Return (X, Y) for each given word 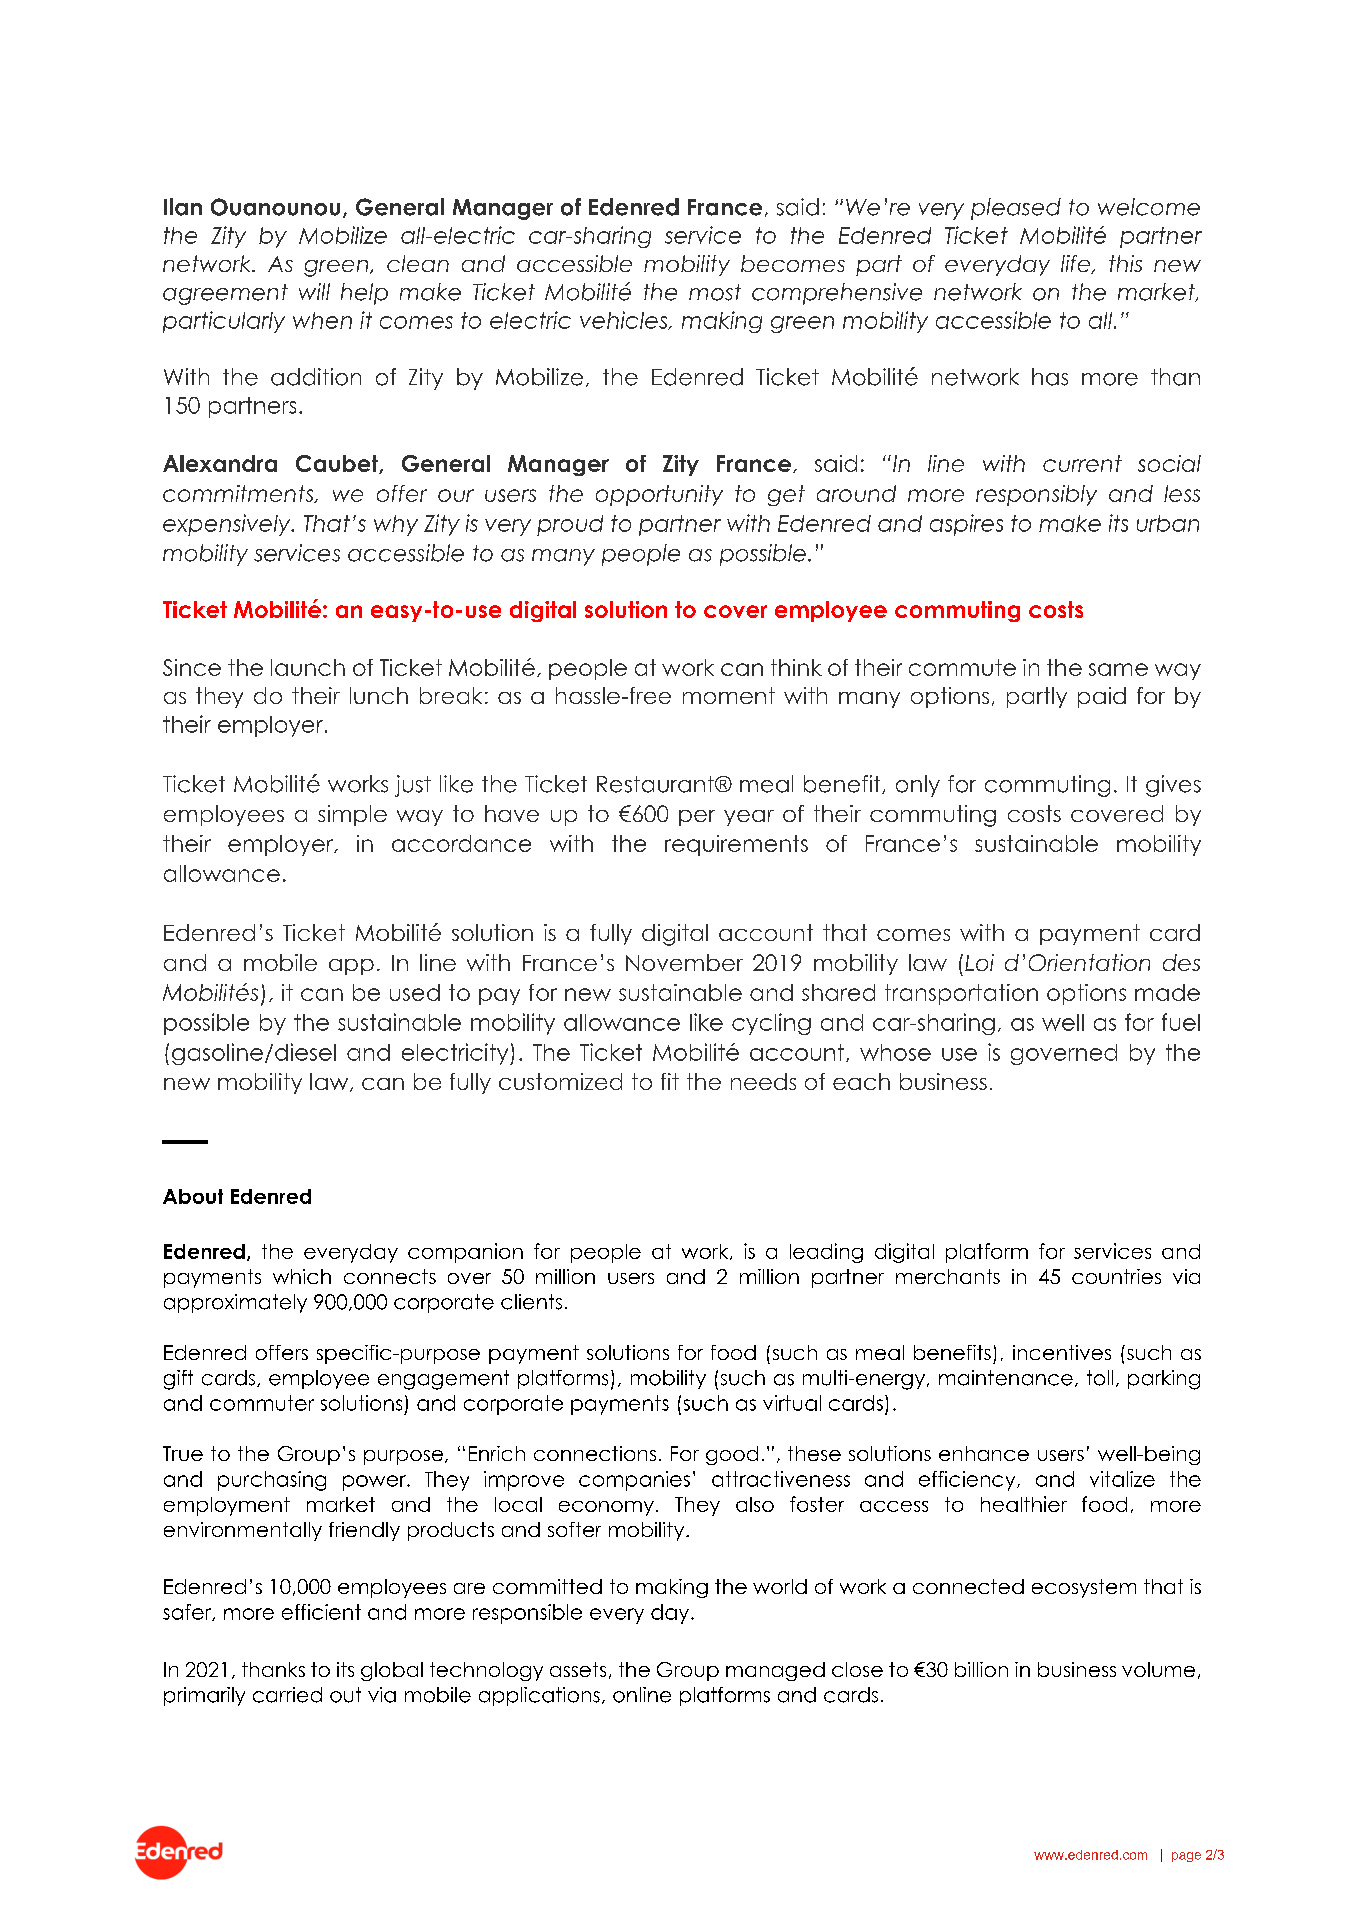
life (1077, 264)
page (1186, 1857)
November (684, 962)
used (415, 992)
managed (775, 1671)
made (1167, 992)
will (314, 291)
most (715, 292)
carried (287, 1695)
